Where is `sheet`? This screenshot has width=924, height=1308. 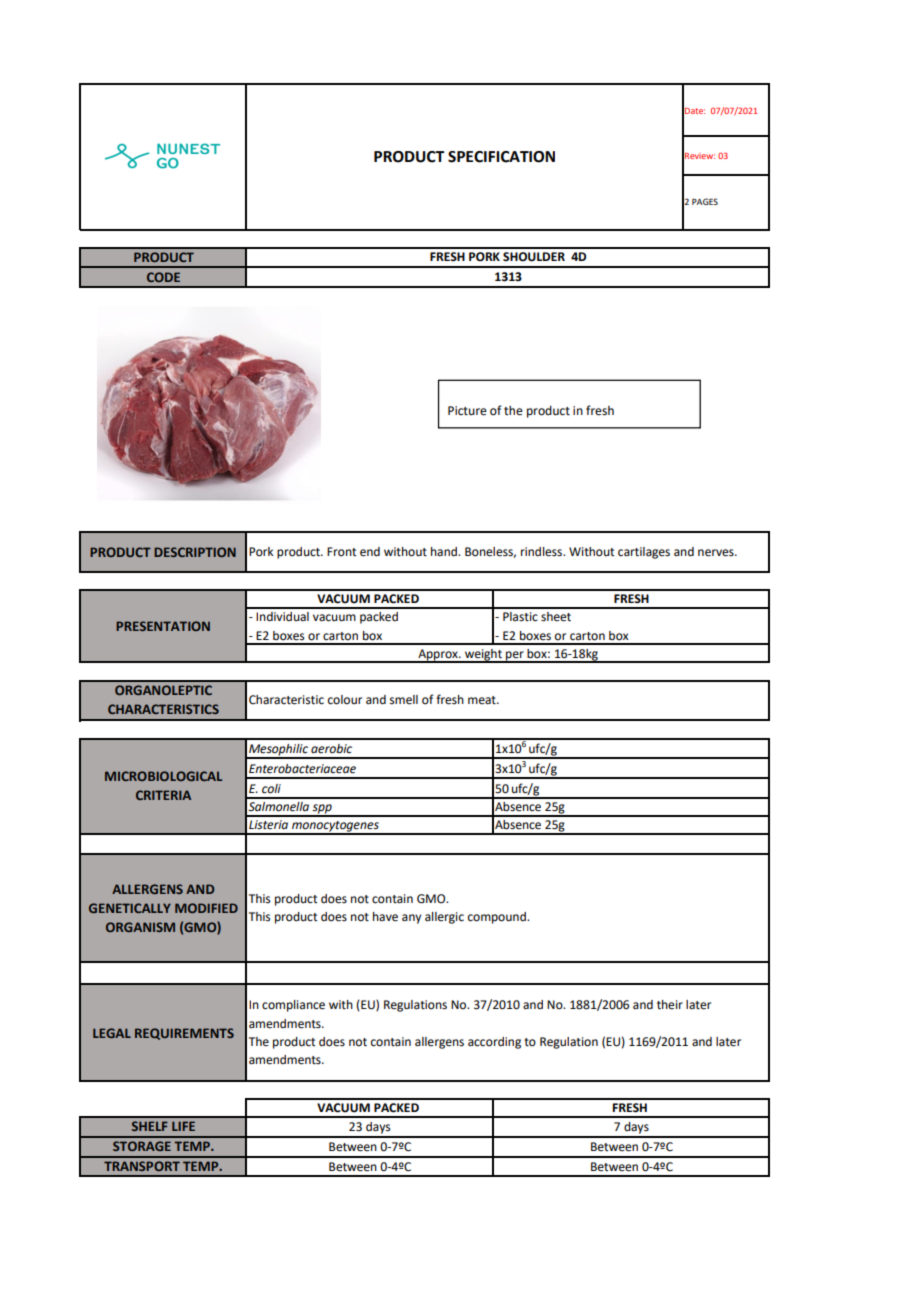 sheet is located at coordinates (556, 617).
